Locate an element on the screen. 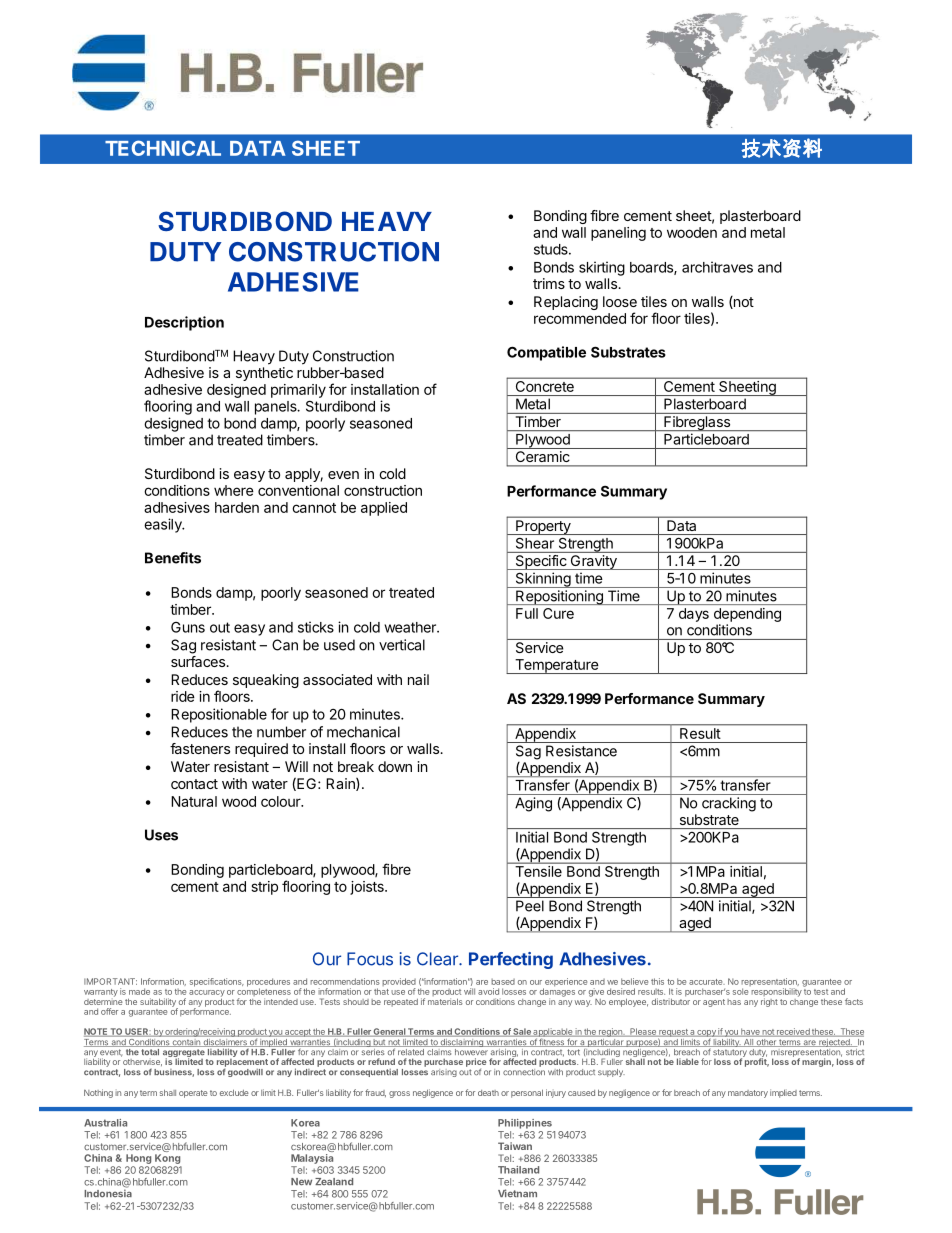  Thailand is located at coordinates (518, 1170).
